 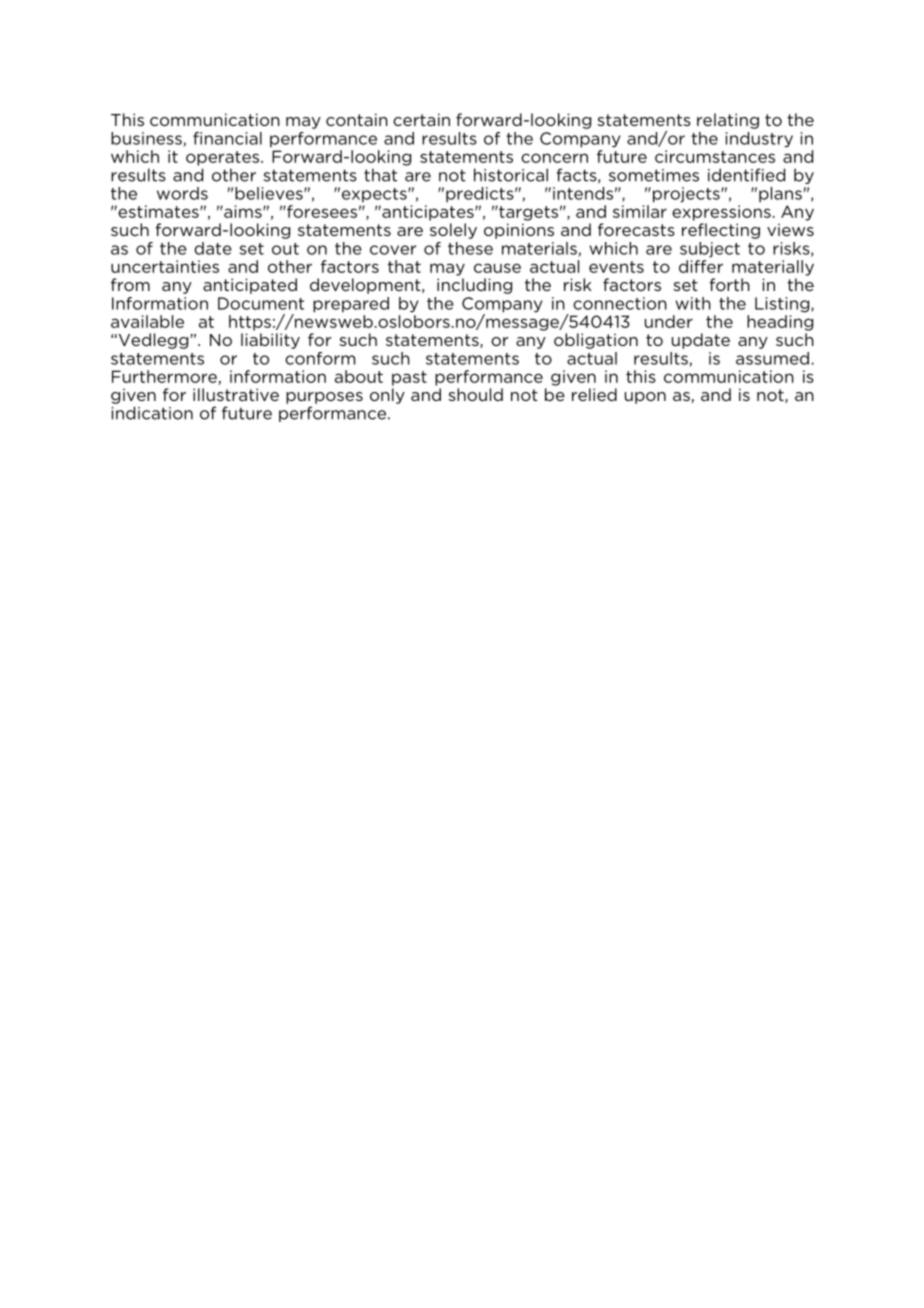 What do you see at coordinates (475, 394) in the screenshot?
I see `should` at bounding box center [475, 394].
